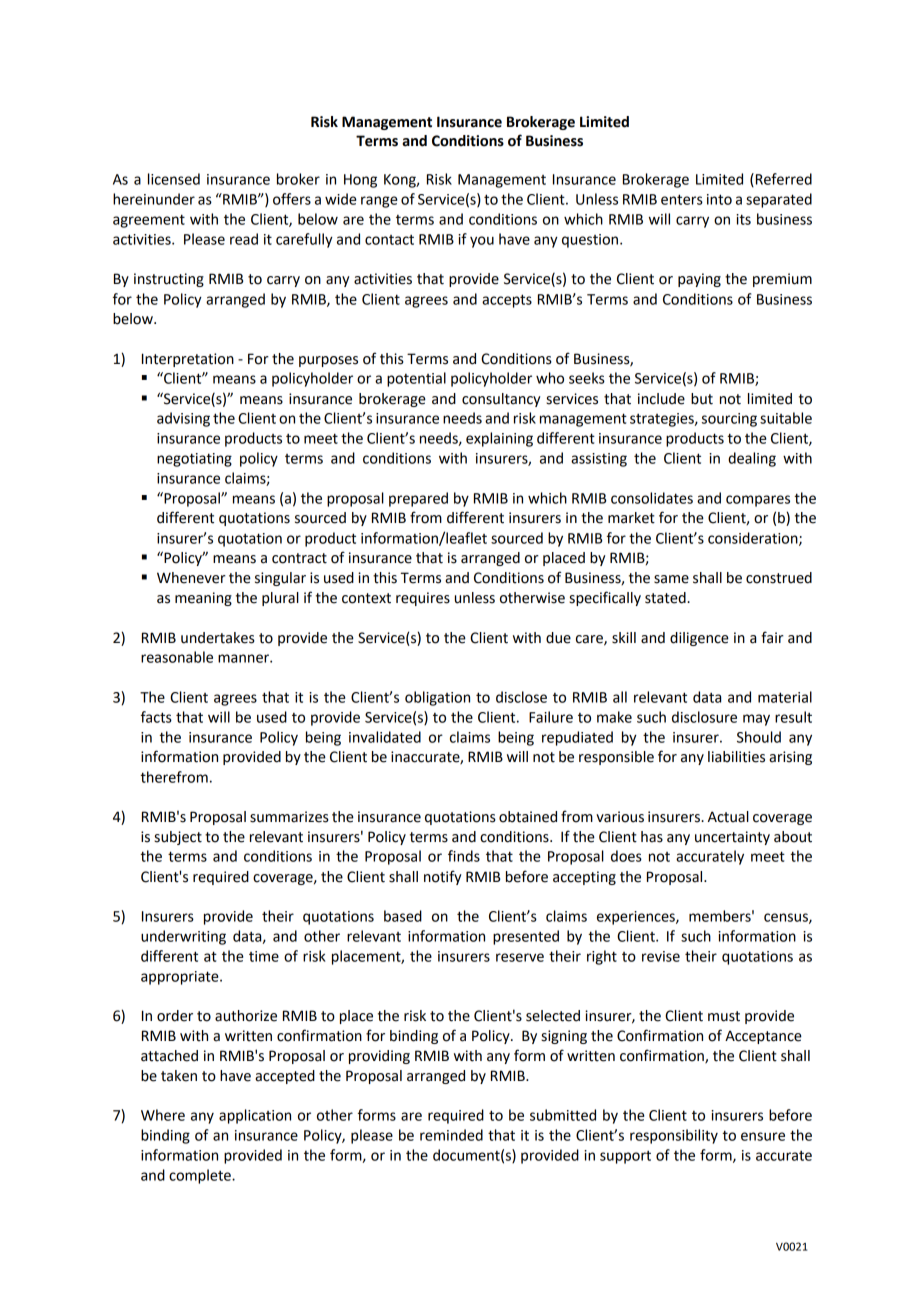 The width and height of the document is (924, 1308). What do you see at coordinates (661, 956) in the document?
I see `revise` at bounding box center [661, 956].
